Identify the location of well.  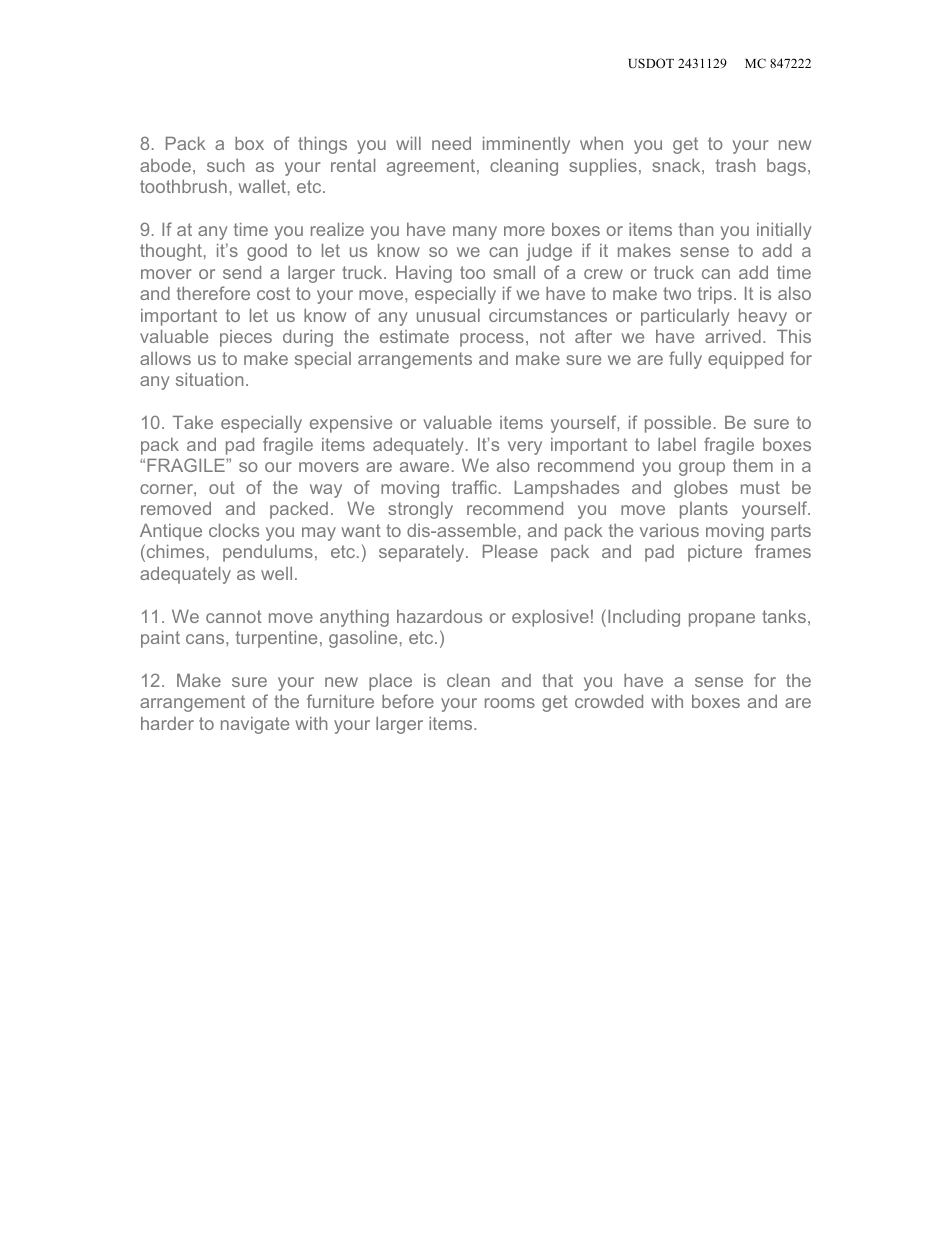
(276, 573).
